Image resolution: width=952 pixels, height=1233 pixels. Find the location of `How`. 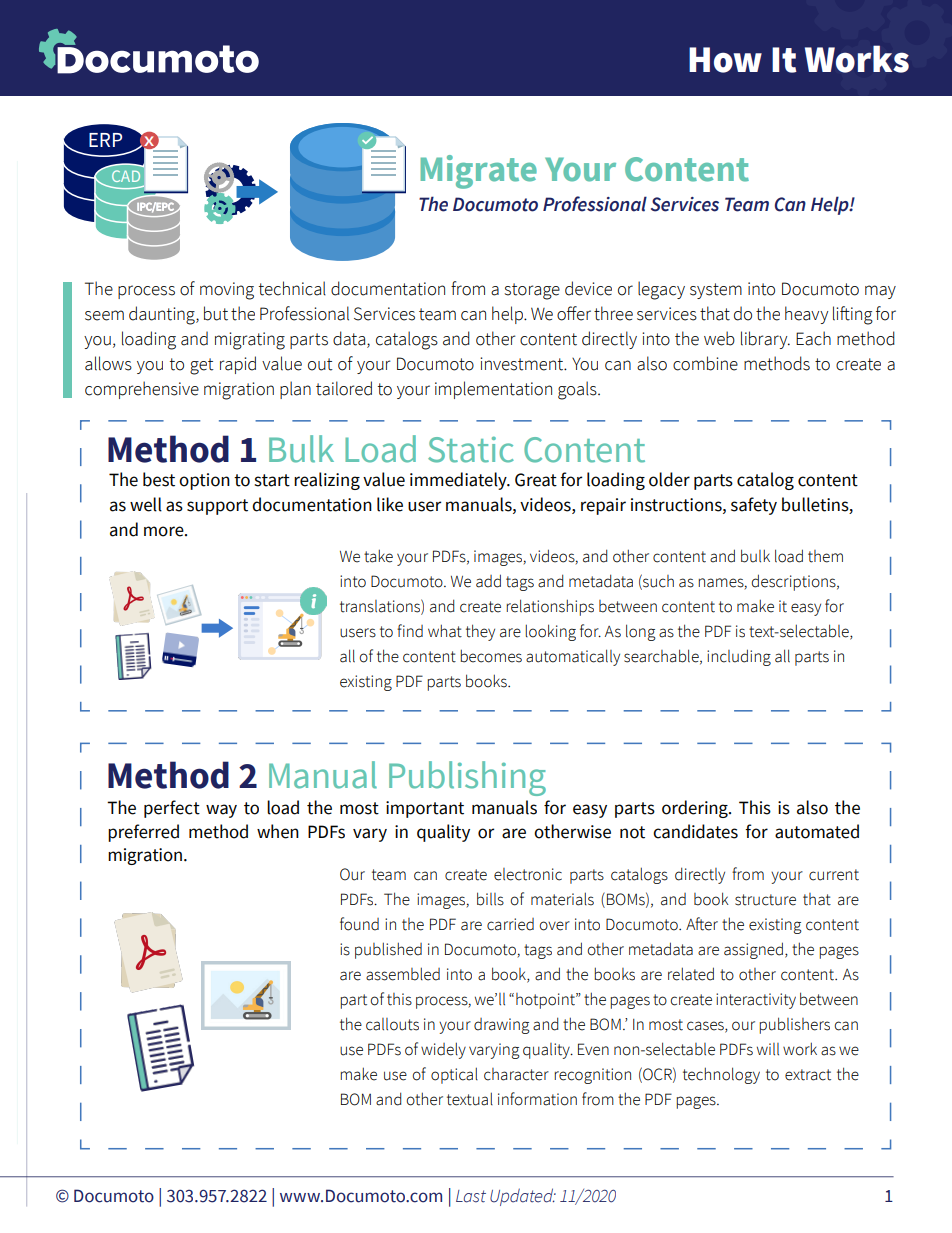

How is located at coordinates (725, 60).
